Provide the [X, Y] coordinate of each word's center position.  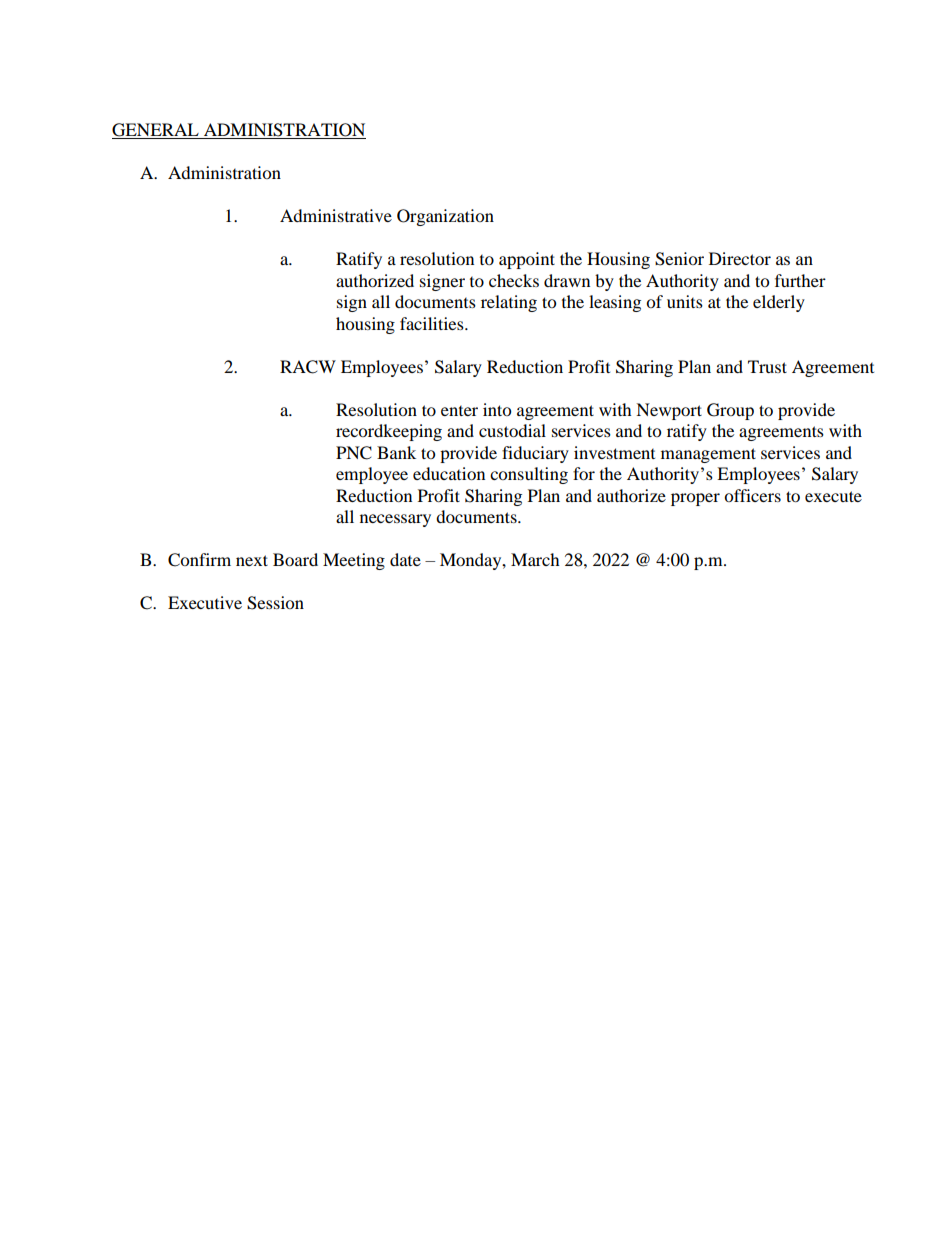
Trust [767, 366]
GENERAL [156, 131]
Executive [205, 602]
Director [740, 258]
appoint [527, 260]
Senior [679, 259]
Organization [445, 217]
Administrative [336, 215]
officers [752, 495]
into [497, 409]
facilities [433, 323]
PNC [354, 453]
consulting [529, 475]
